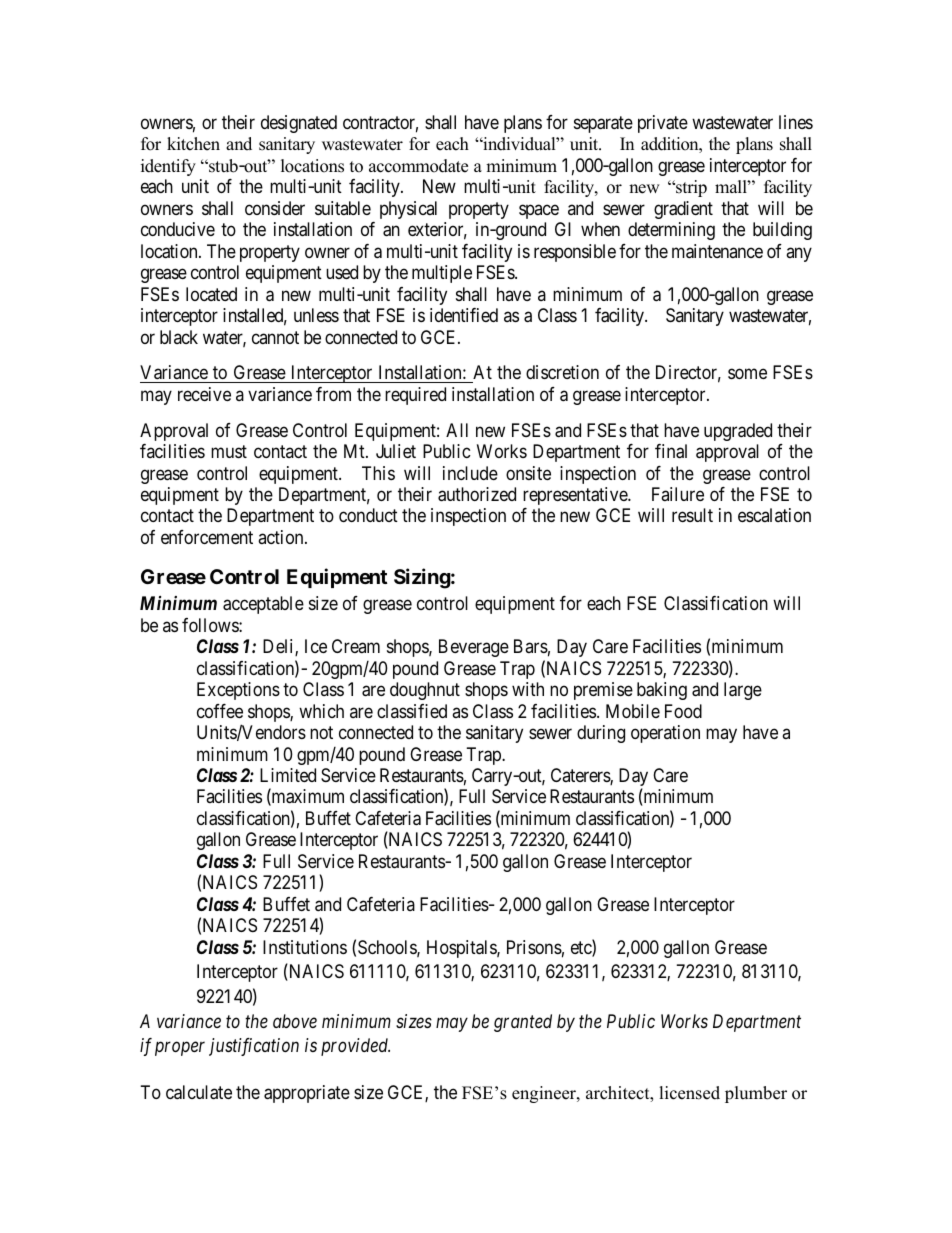 This screenshot has width=952, height=1233. What do you see at coordinates (263, 605) in the screenshot?
I see `acceptable` at bounding box center [263, 605].
